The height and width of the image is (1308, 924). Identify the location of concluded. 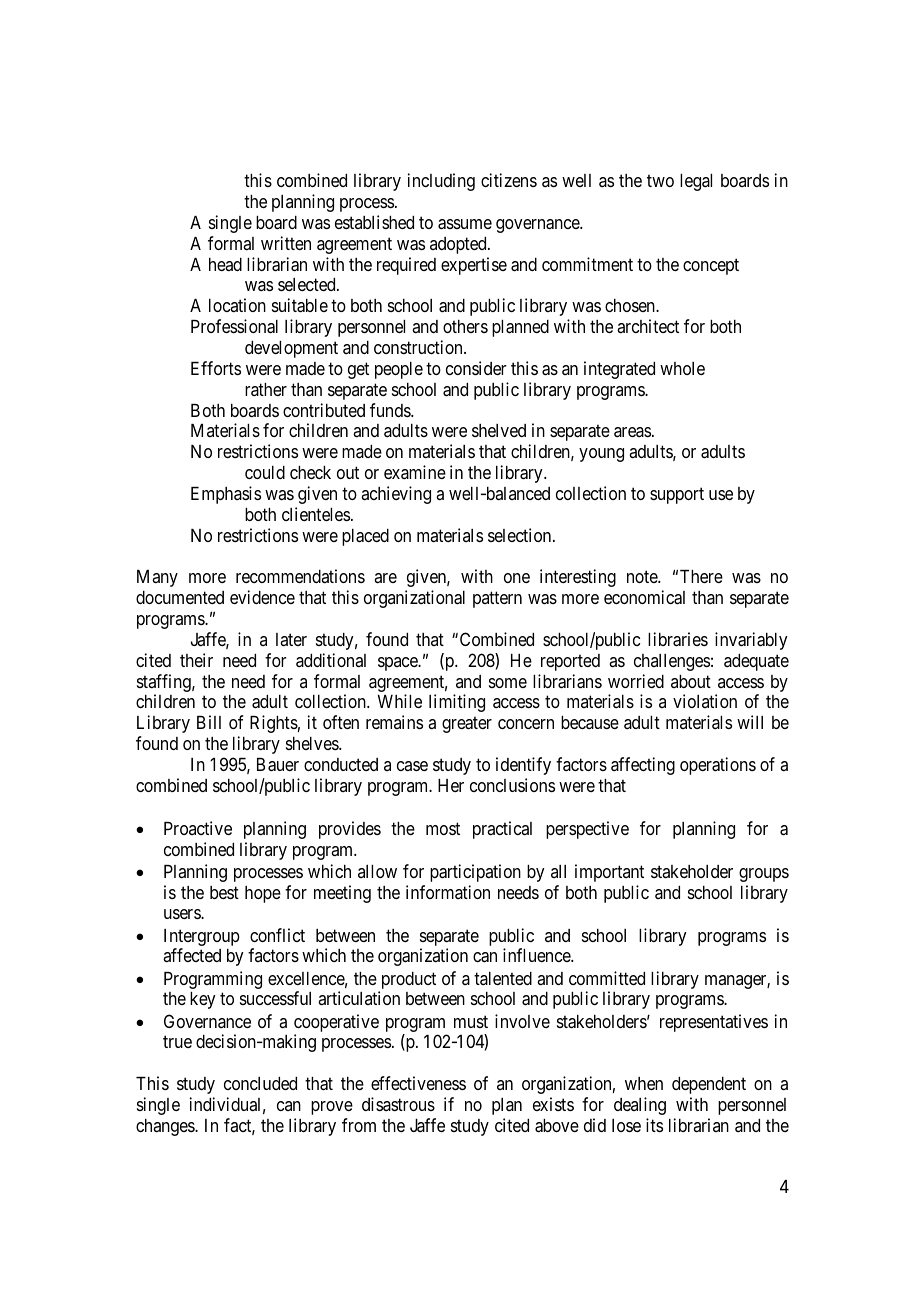
(260, 1083).
